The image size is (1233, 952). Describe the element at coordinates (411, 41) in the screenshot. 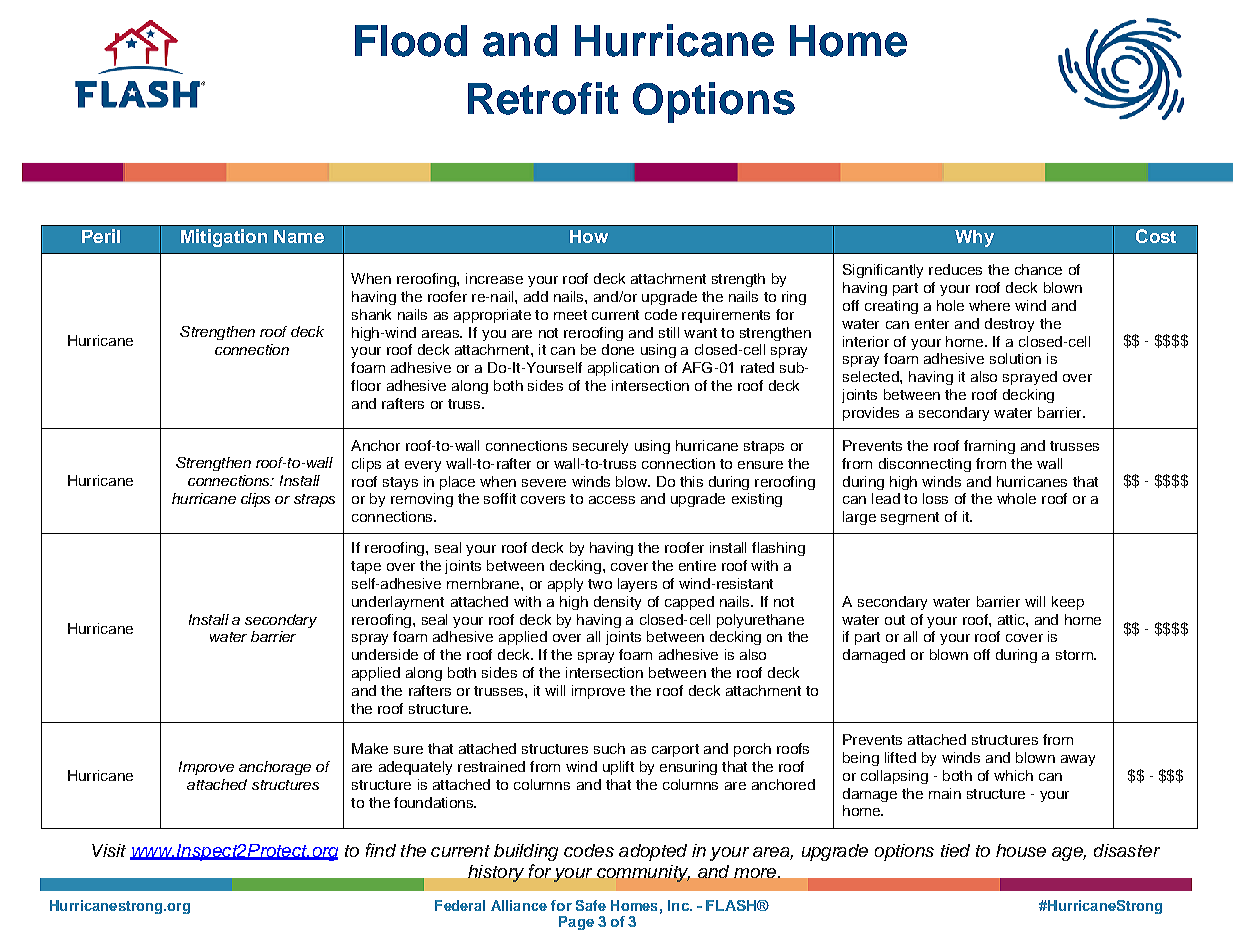

I see `Flood` at that location.
